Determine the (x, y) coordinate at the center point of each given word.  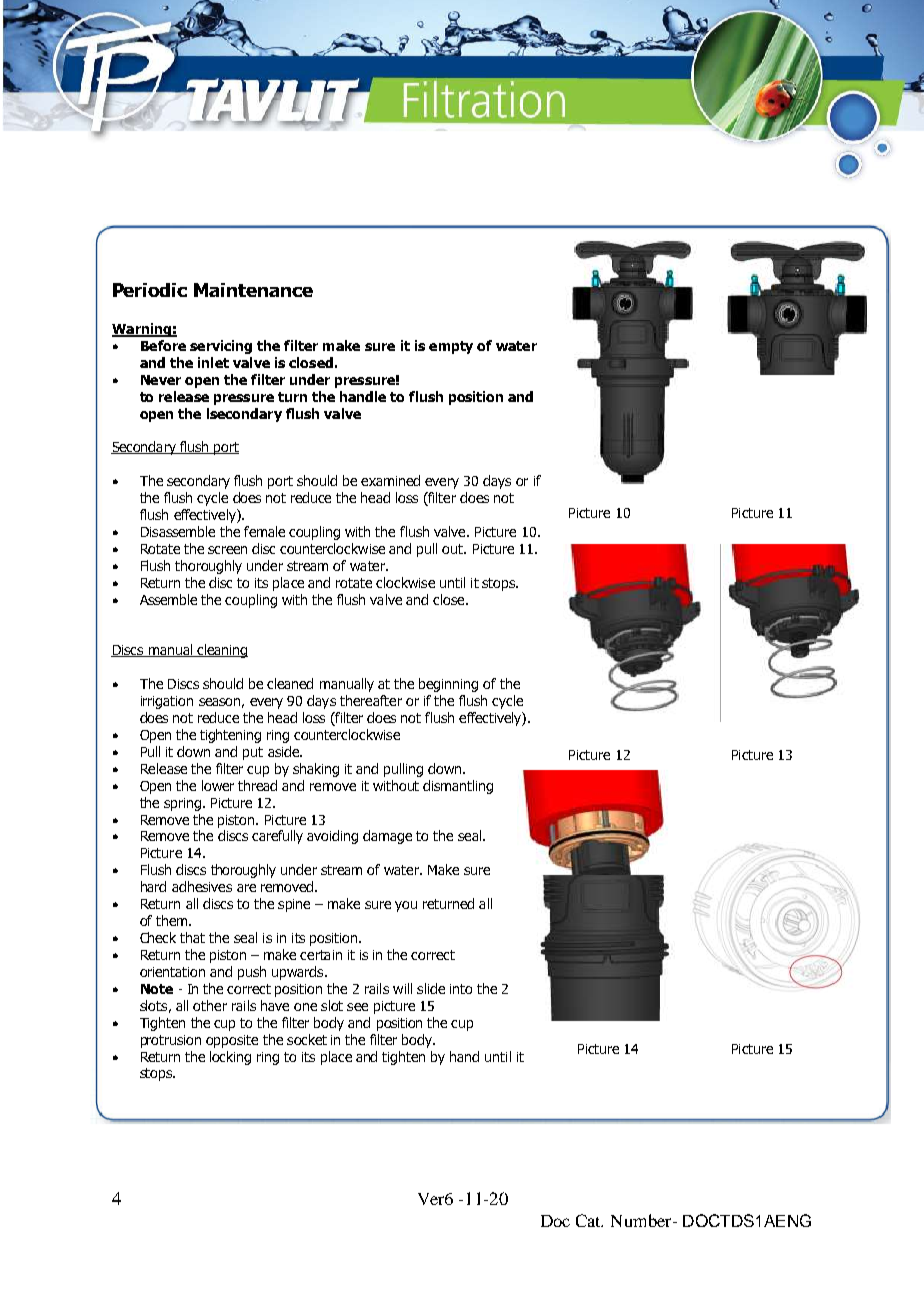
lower (218, 785)
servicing (221, 347)
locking (230, 1058)
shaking (316, 770)
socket (307, 1039)
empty (451, 347)
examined (390, 480)
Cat (589, 1220)
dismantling (458, 787)
